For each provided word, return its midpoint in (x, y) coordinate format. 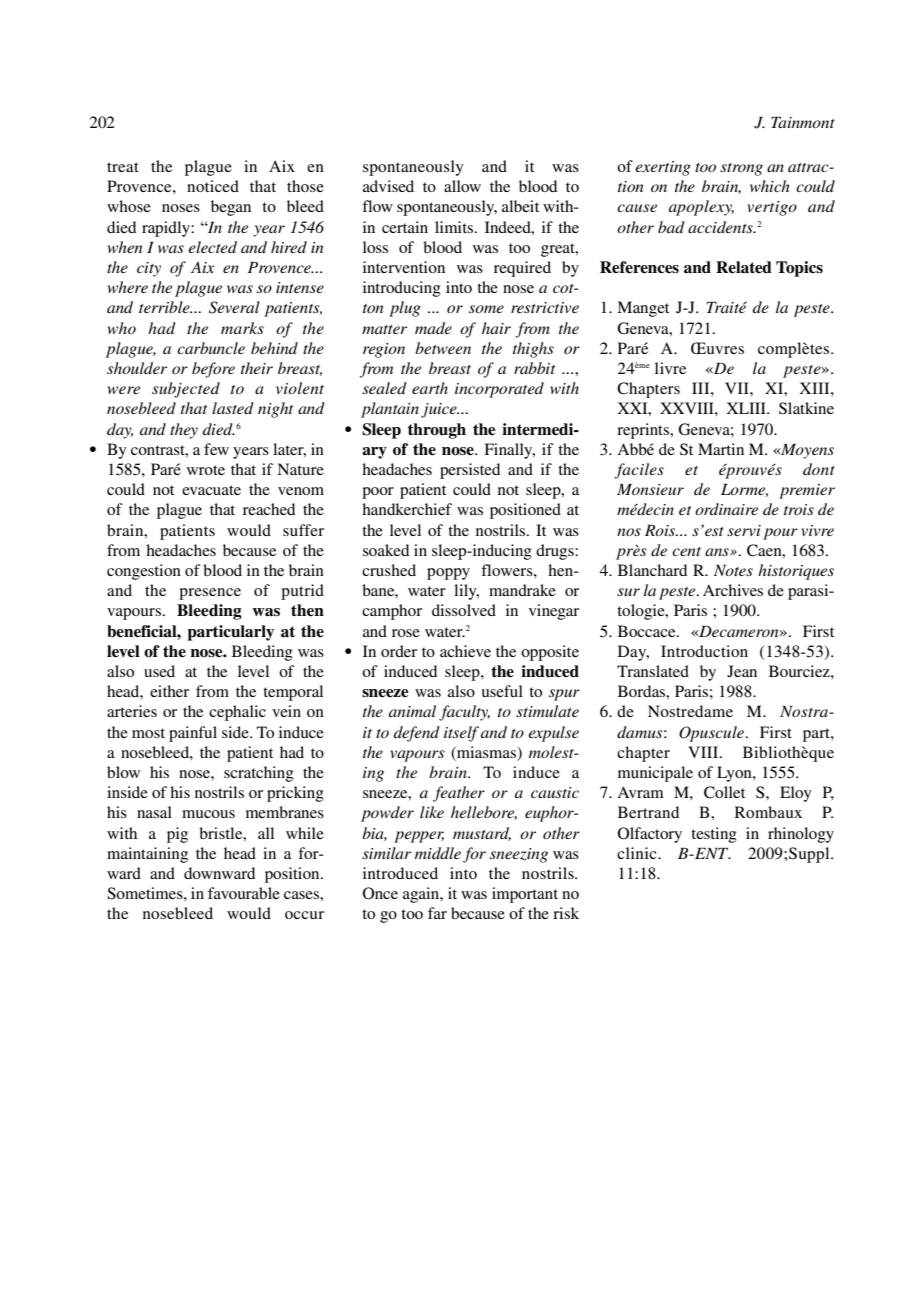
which (770, 186)
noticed (213, 186)
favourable (244, 893)
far (437, 913)
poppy (448, 574)
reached (269, 509)
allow (462, 186)
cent (686, 551)
